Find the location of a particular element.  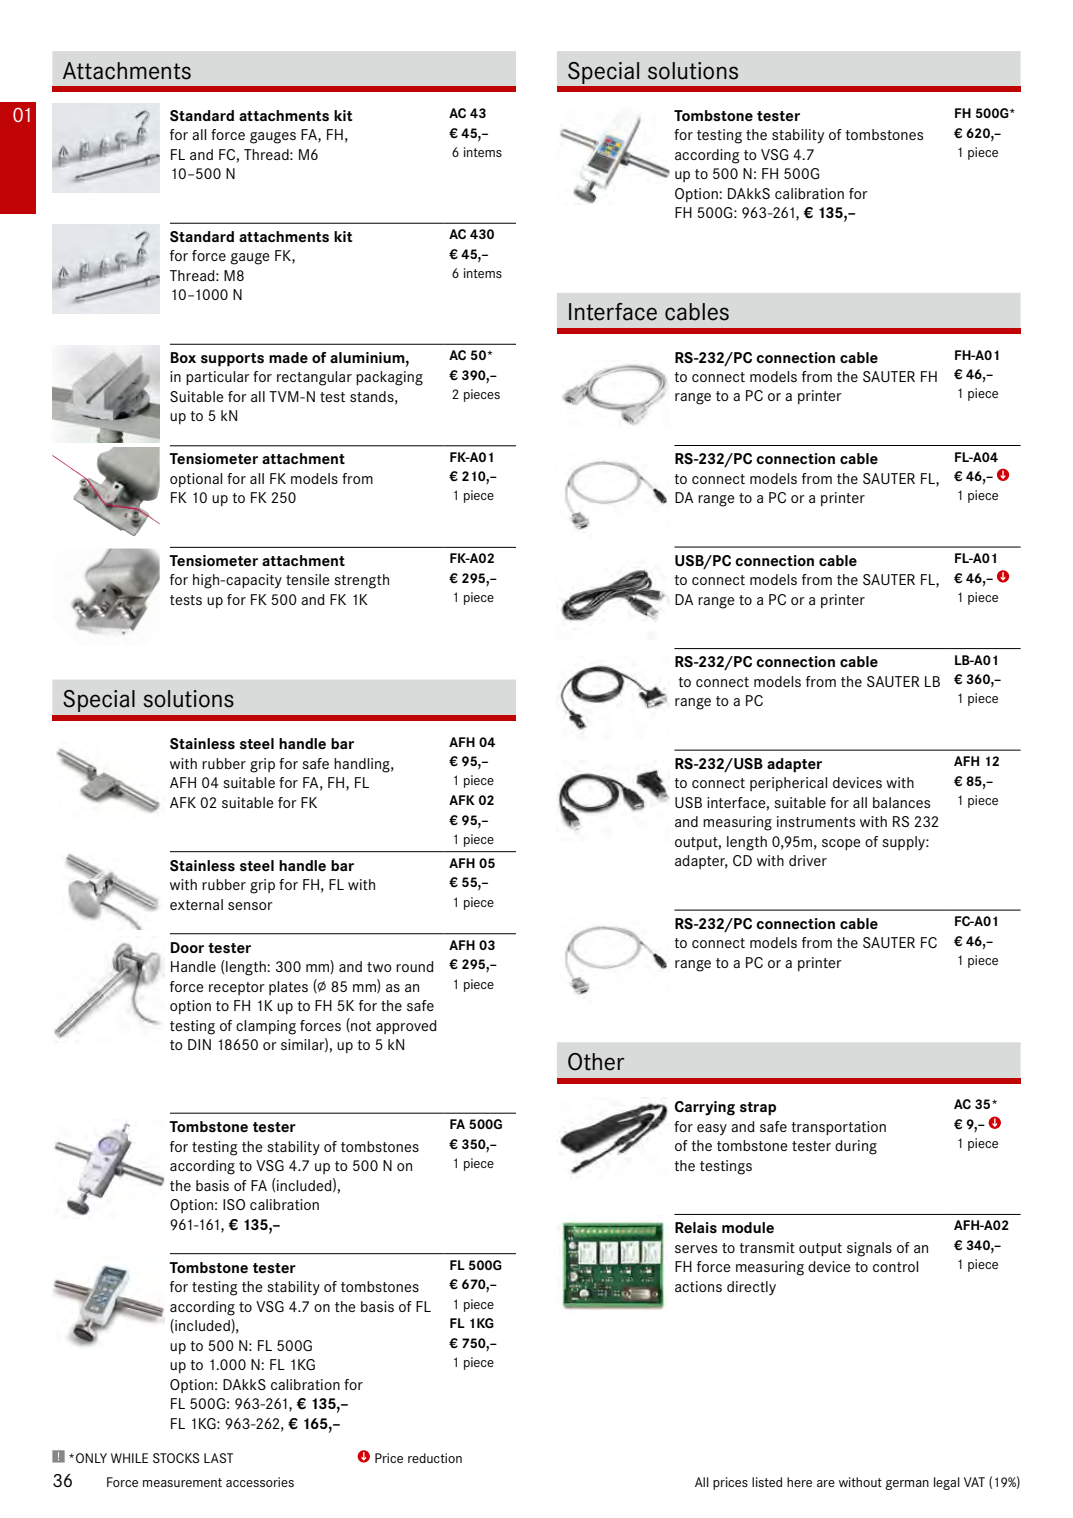

rectangular is located at coordinates (314, 378).
